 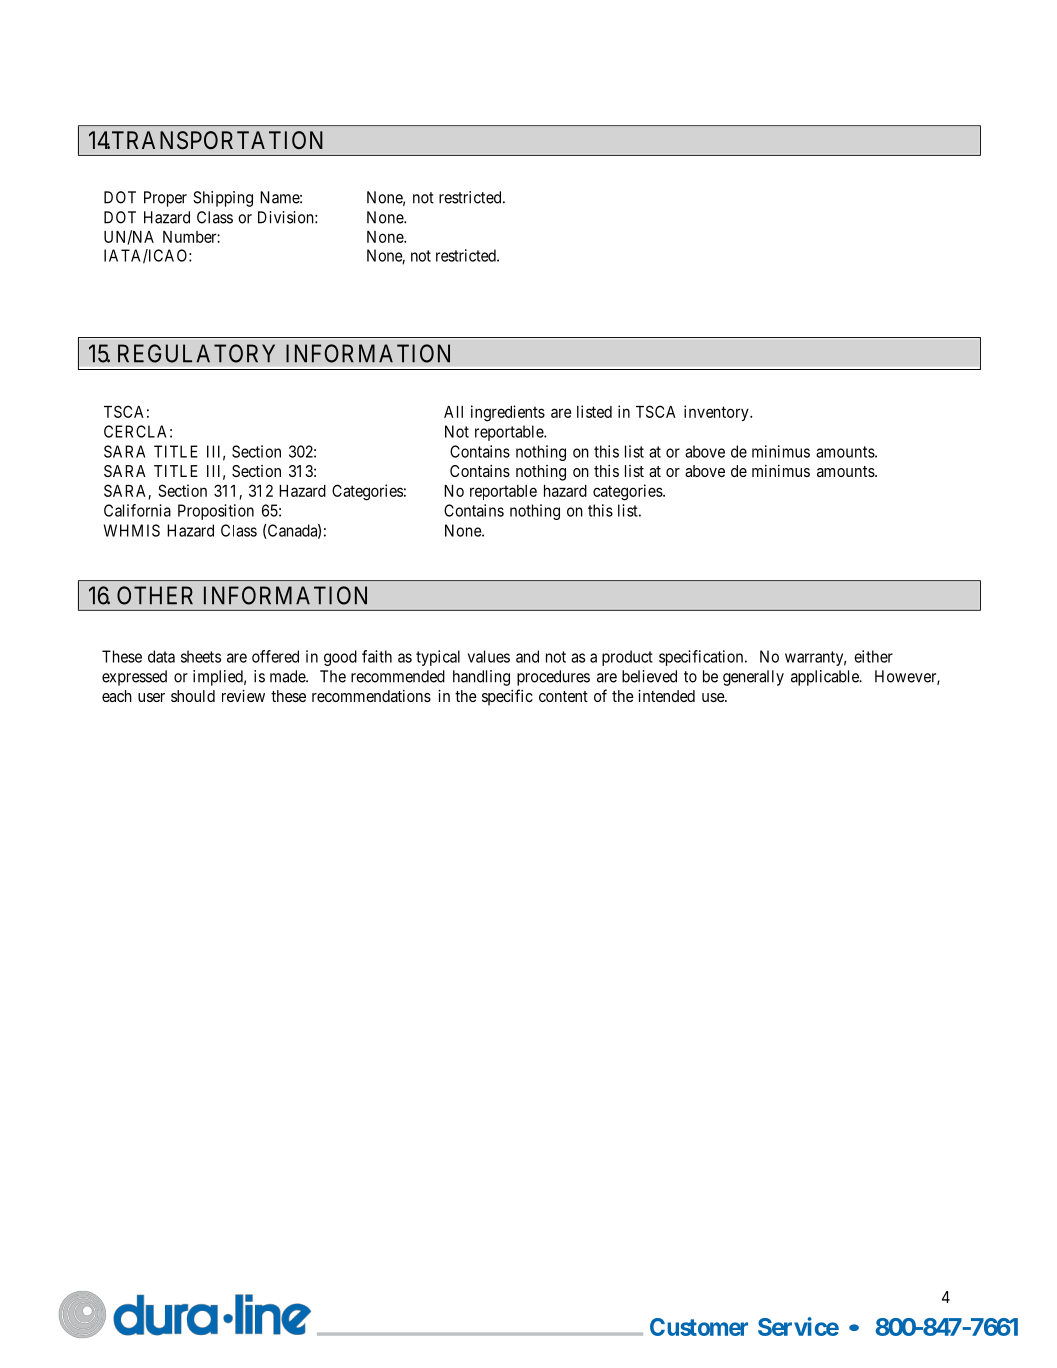 I want to click on Customer, so click(x=699, y=1327).
